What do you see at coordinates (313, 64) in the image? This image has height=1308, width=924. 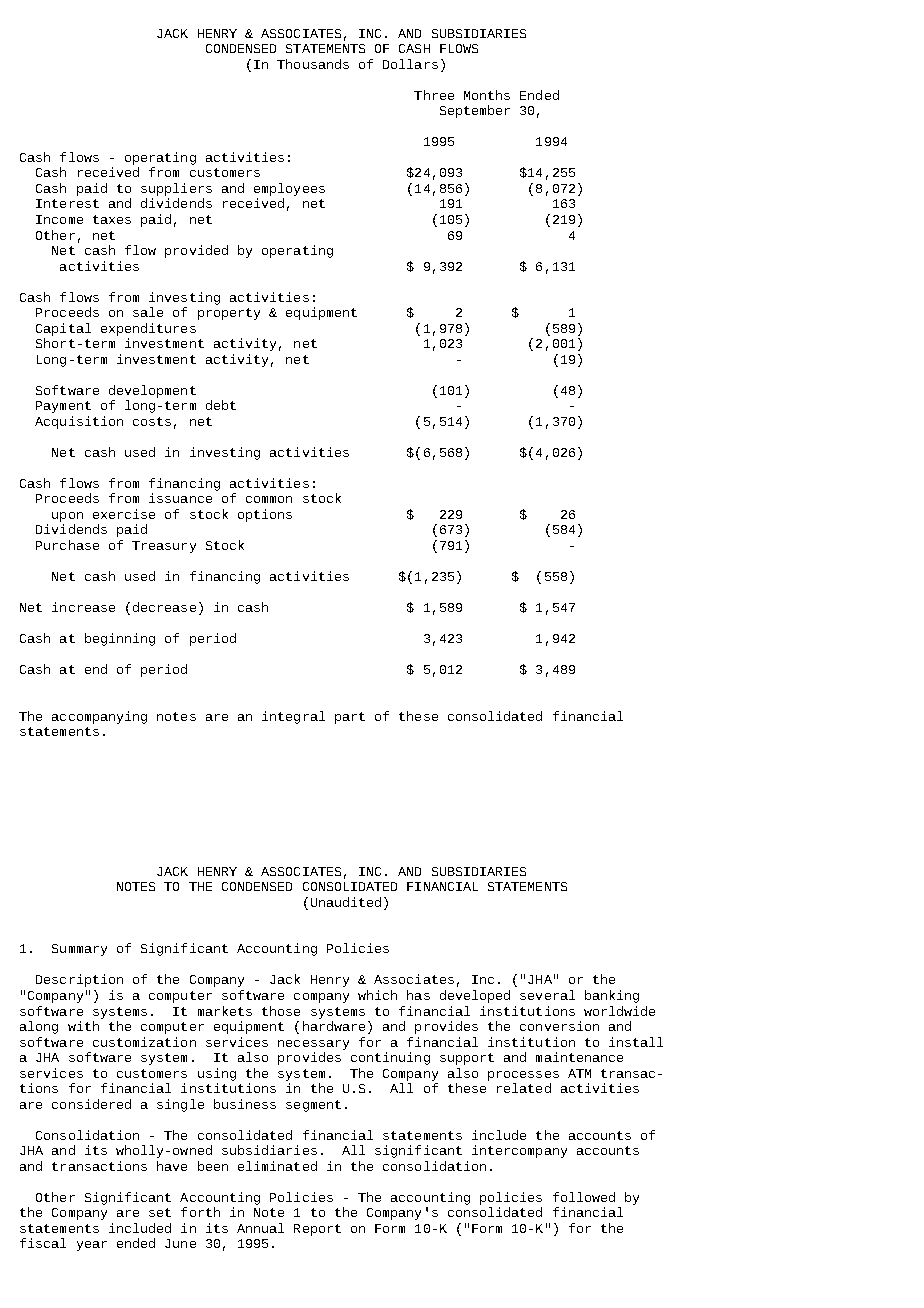 I see `Thousands` at bounding box center [313, 64].
